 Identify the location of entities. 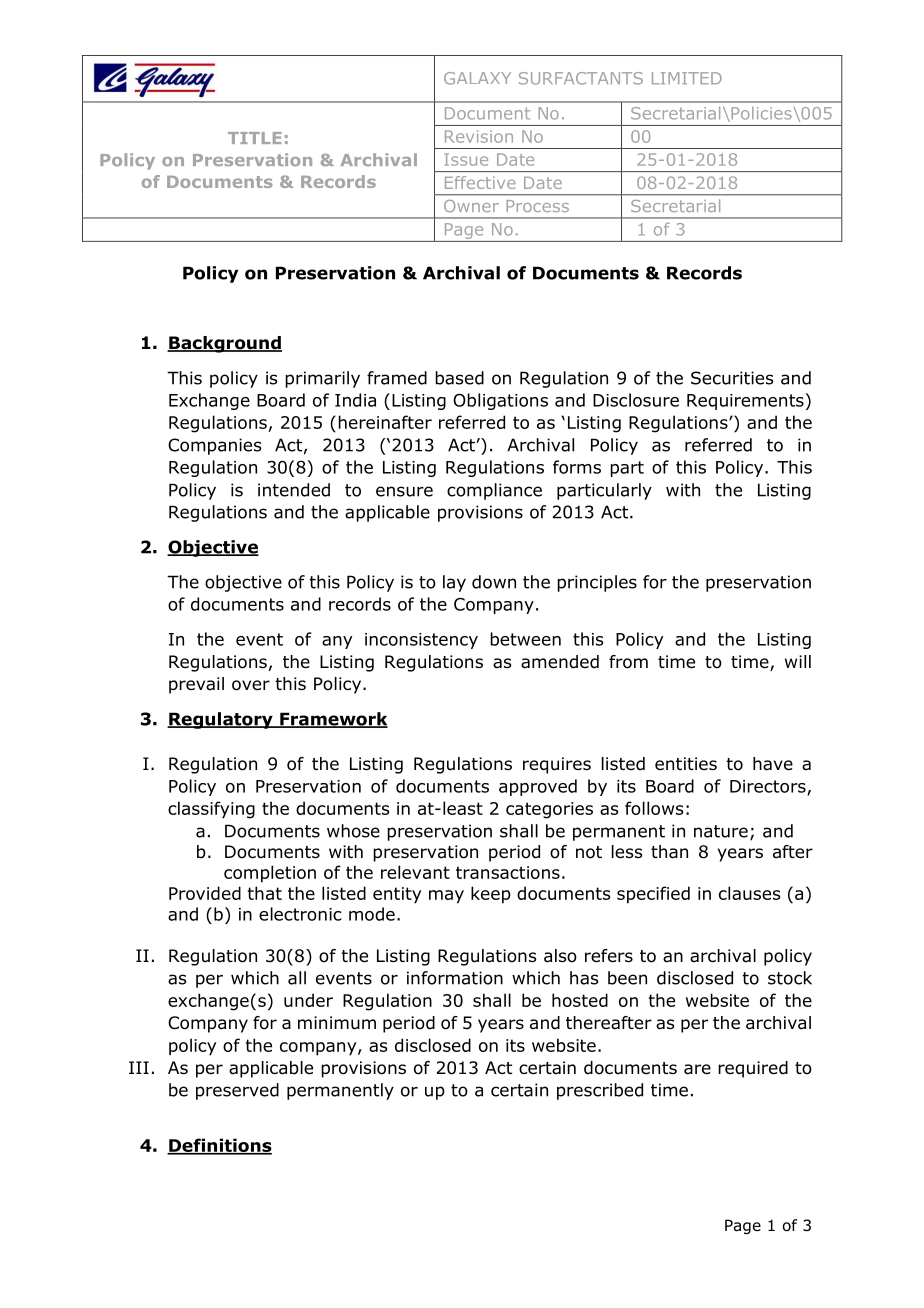
(686, 763).
